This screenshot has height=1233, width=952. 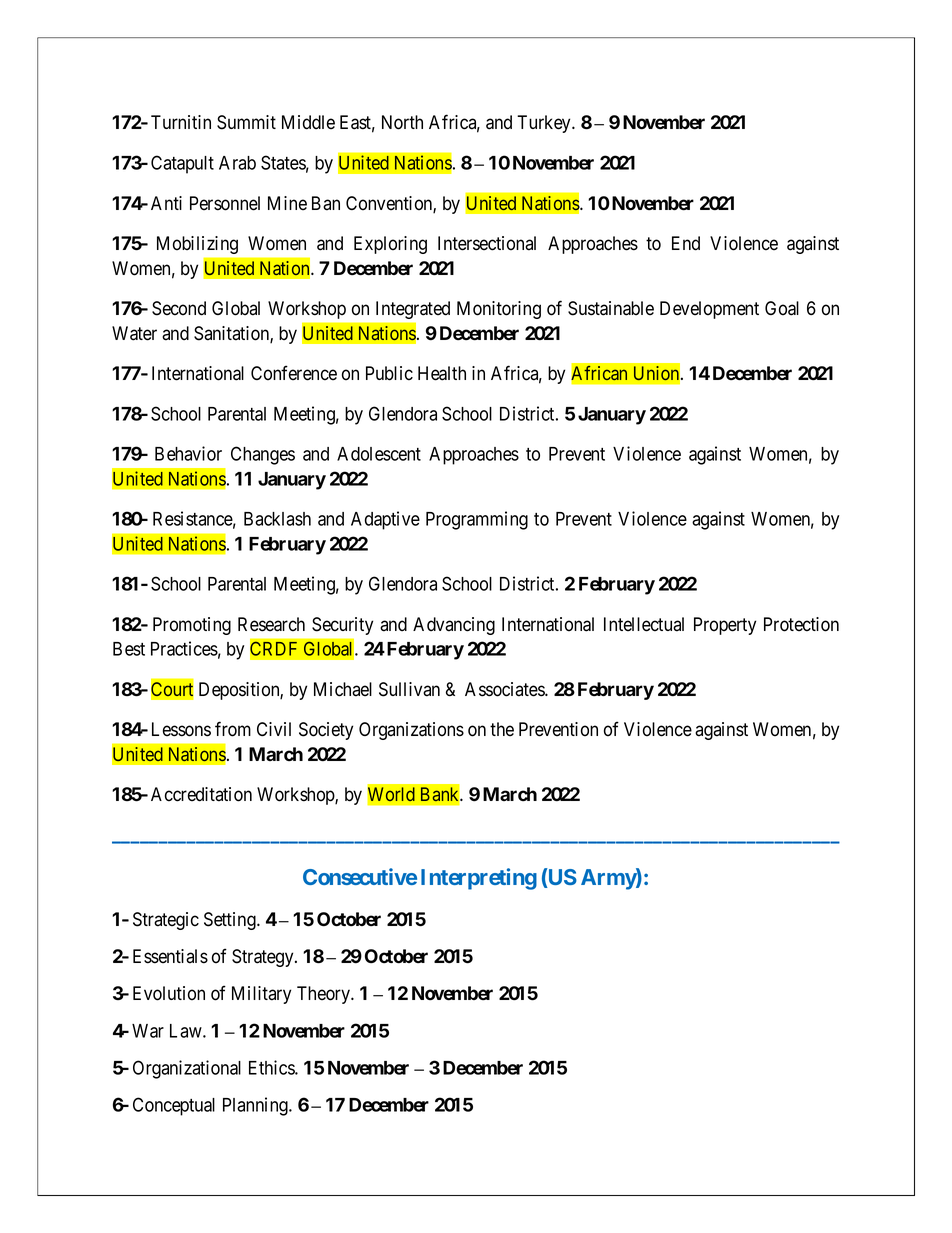 What do you see at coordinates (499, 310) in the screenshot?
I see `Monitoring` at bounding box center [499, 310].
